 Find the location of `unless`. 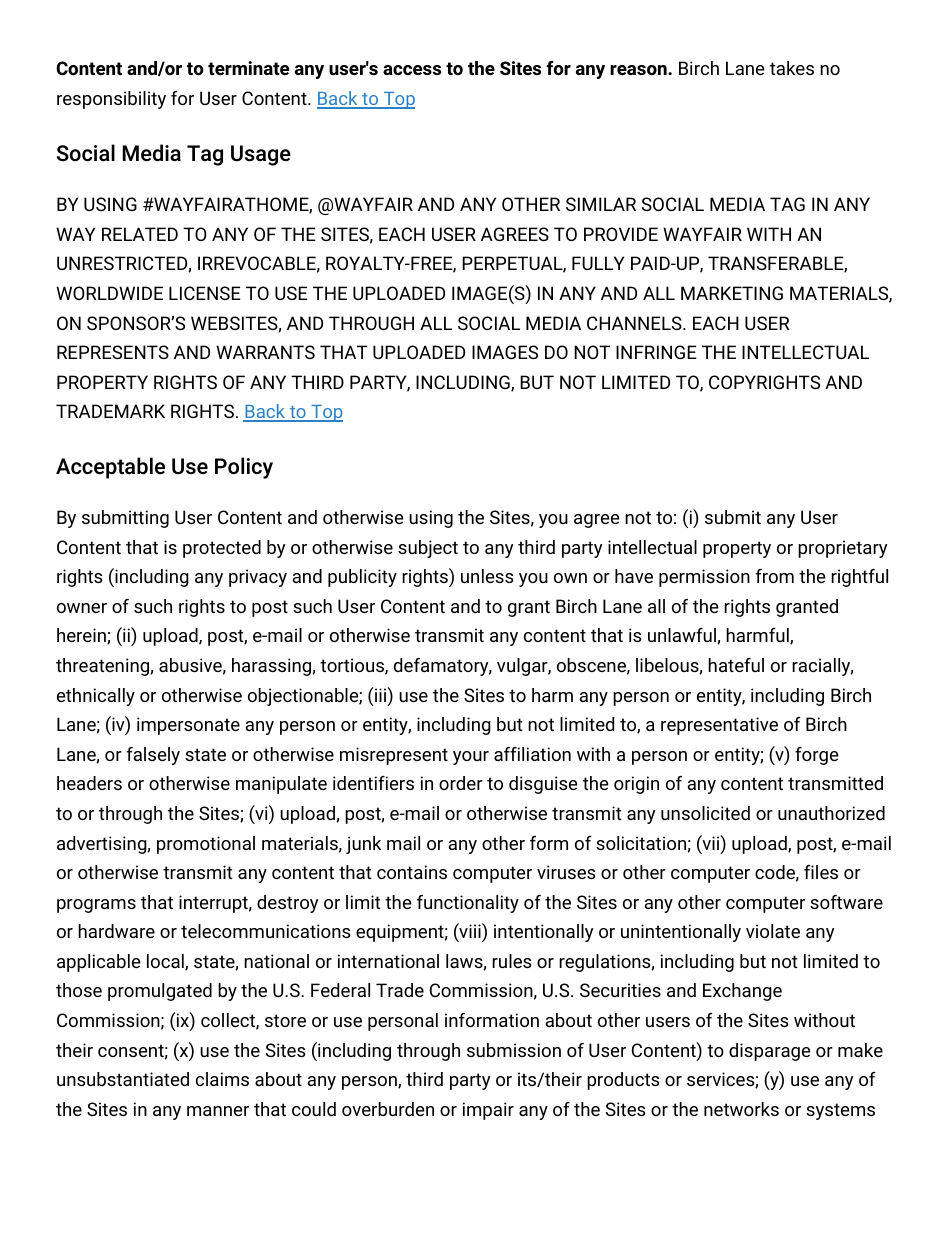

unless is located at coordinates (487, 576).
